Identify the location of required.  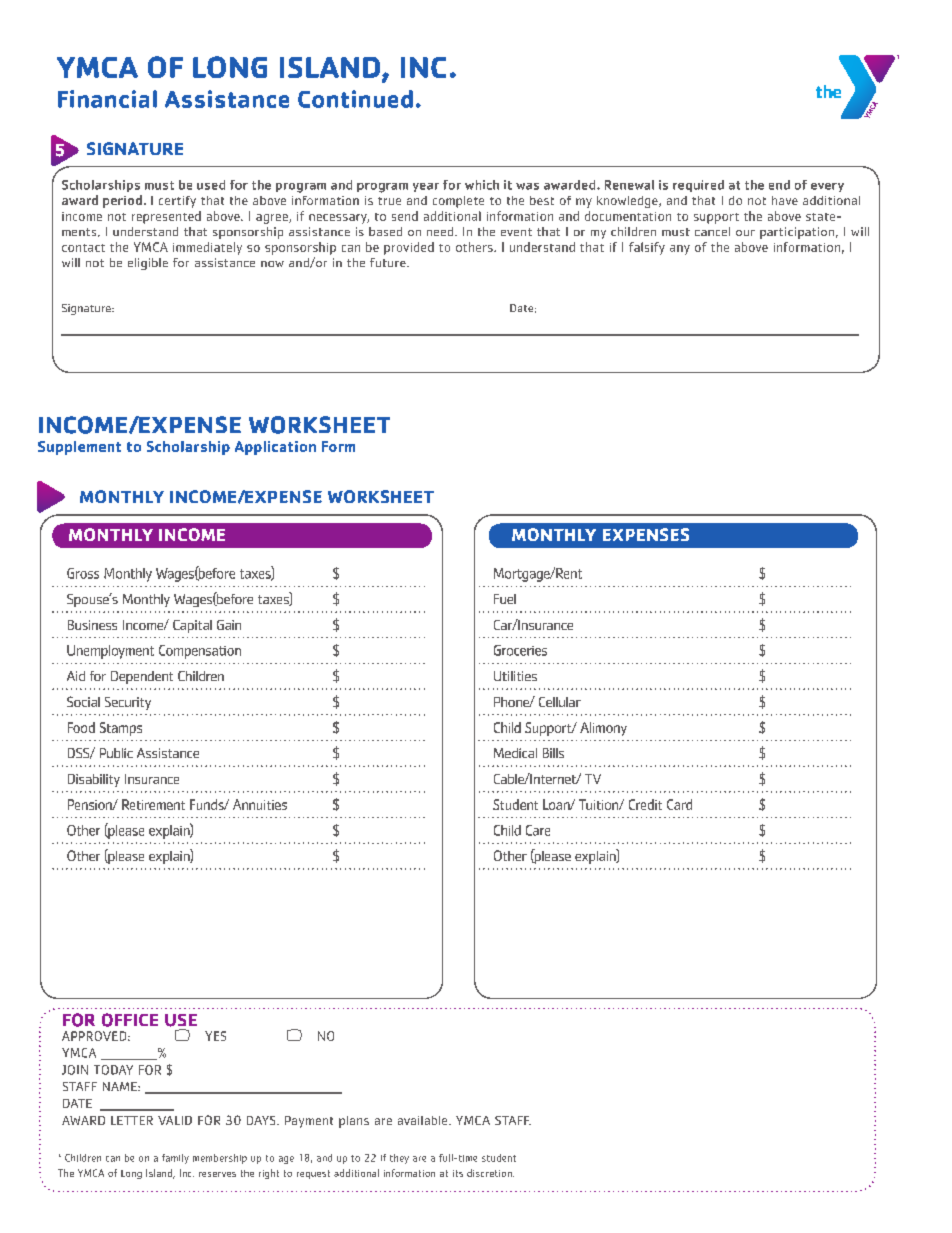
(698, 186).
